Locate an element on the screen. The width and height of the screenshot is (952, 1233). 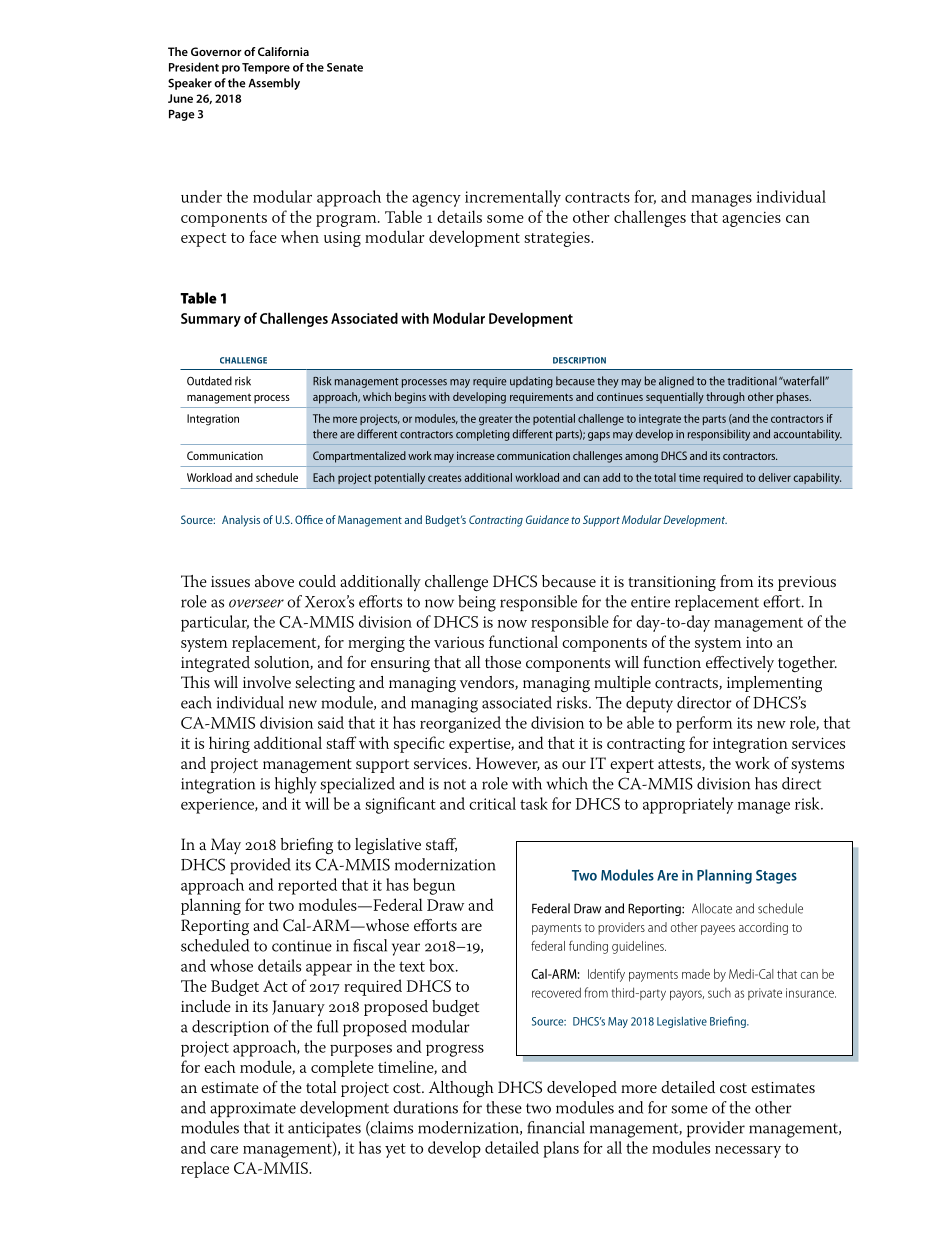
agencies is located at coordinates (751, 219).
